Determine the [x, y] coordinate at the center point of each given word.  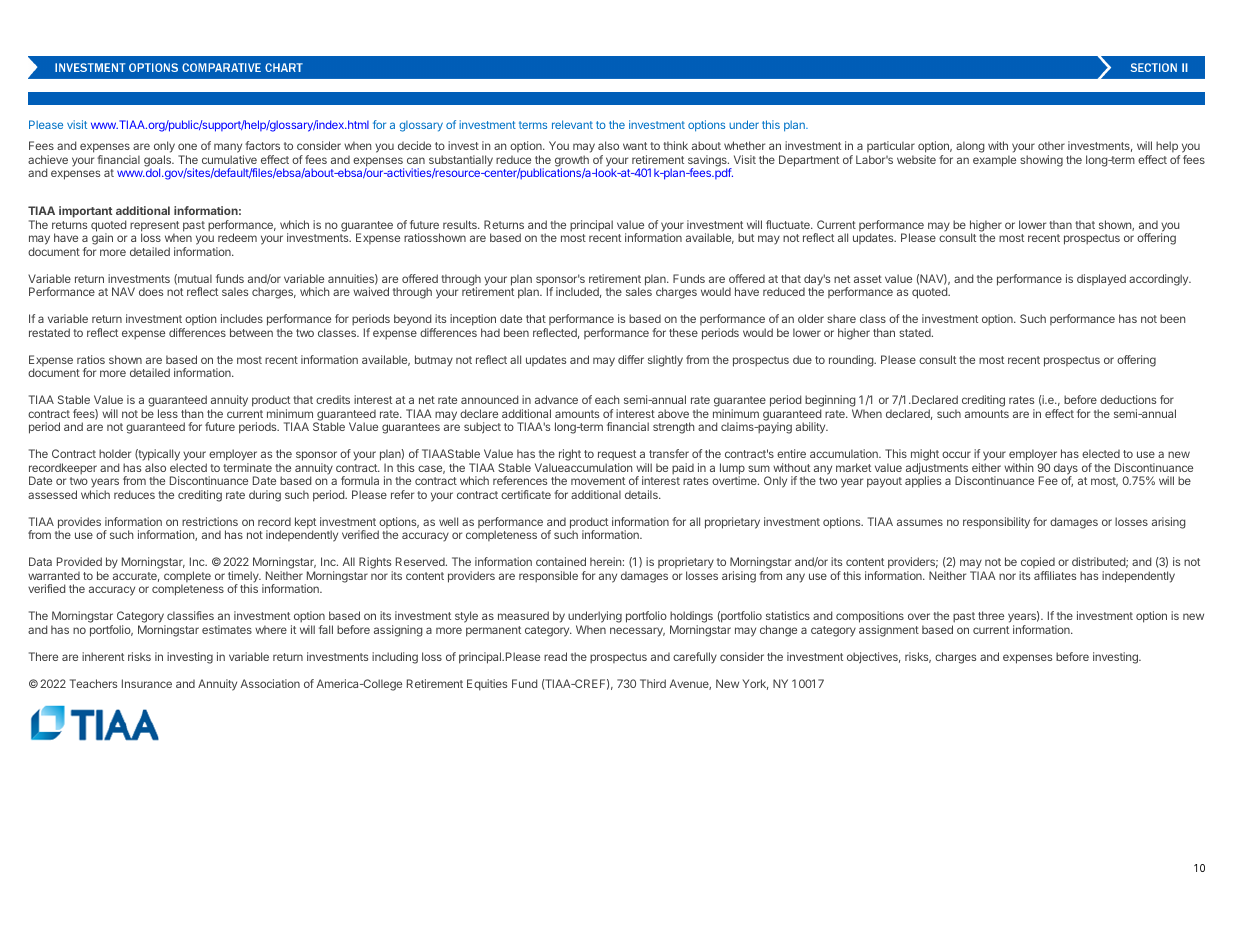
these [683, 332]
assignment [889, 631]
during [265, 496]
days [1066, 470]
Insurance [147, 683]
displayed [1101, 280]
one [187, 146]
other [1051, 145]
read [555, 656]
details [642, 494]
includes [242, 318]
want [635, 146]
